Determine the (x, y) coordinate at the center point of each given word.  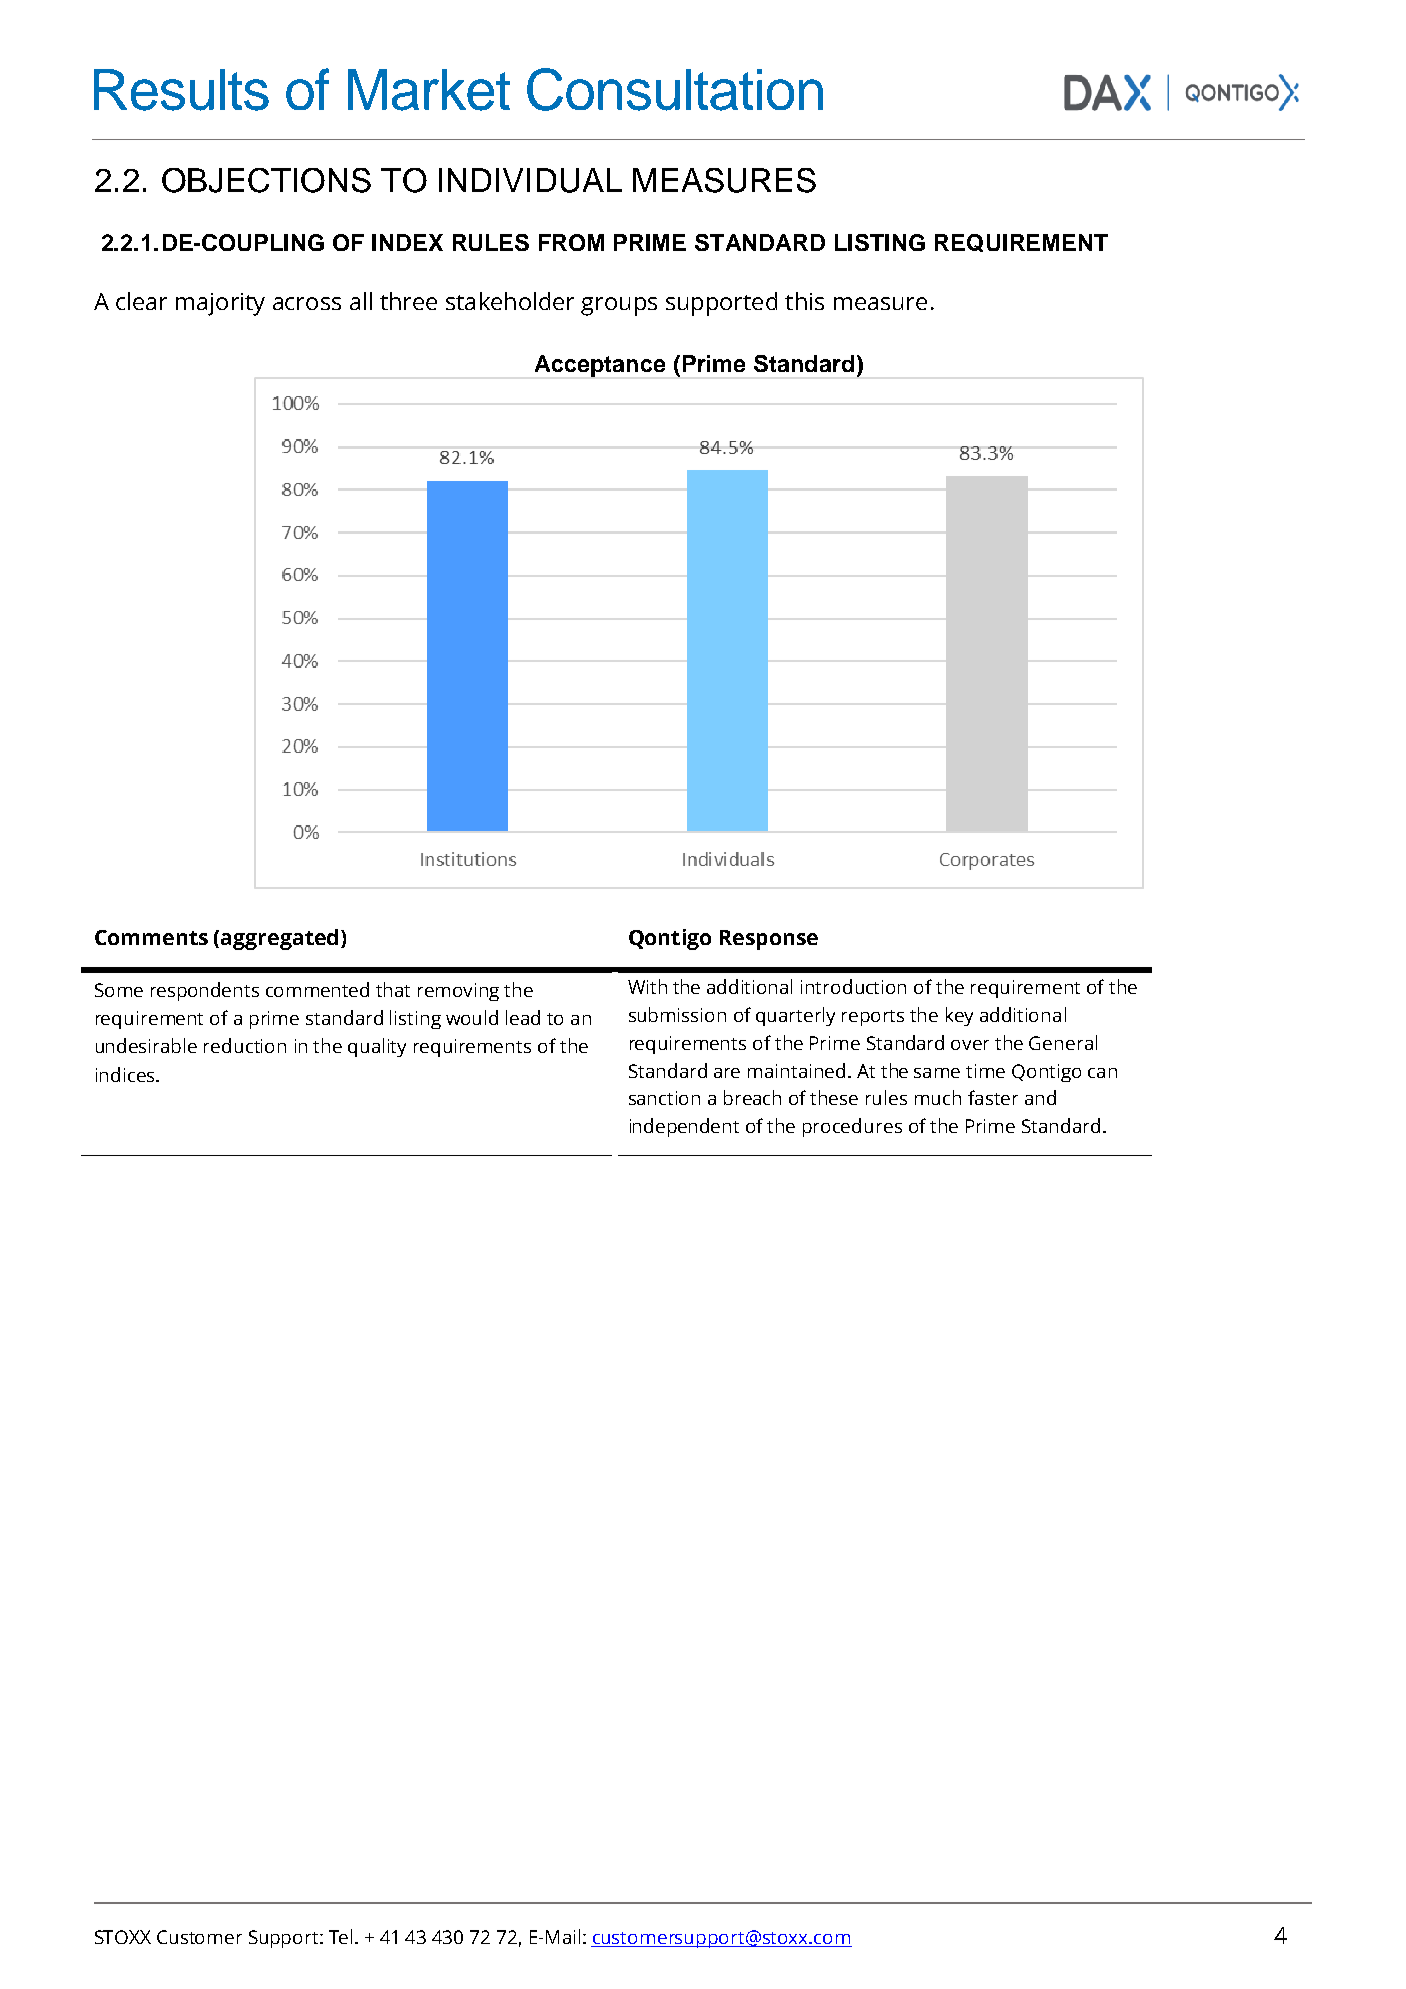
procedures (852, 1127)
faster (993, 1097)
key (959, 1016)
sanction (664, 1098)
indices (126, 1074)
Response (769, 940)
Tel (340, 1936)
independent (684, 1127)
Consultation (675, 89)
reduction (245, 1045)
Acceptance (600, 366)
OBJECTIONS (266, 180)
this (804, 301)
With (647, 986)
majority (220, 304)
